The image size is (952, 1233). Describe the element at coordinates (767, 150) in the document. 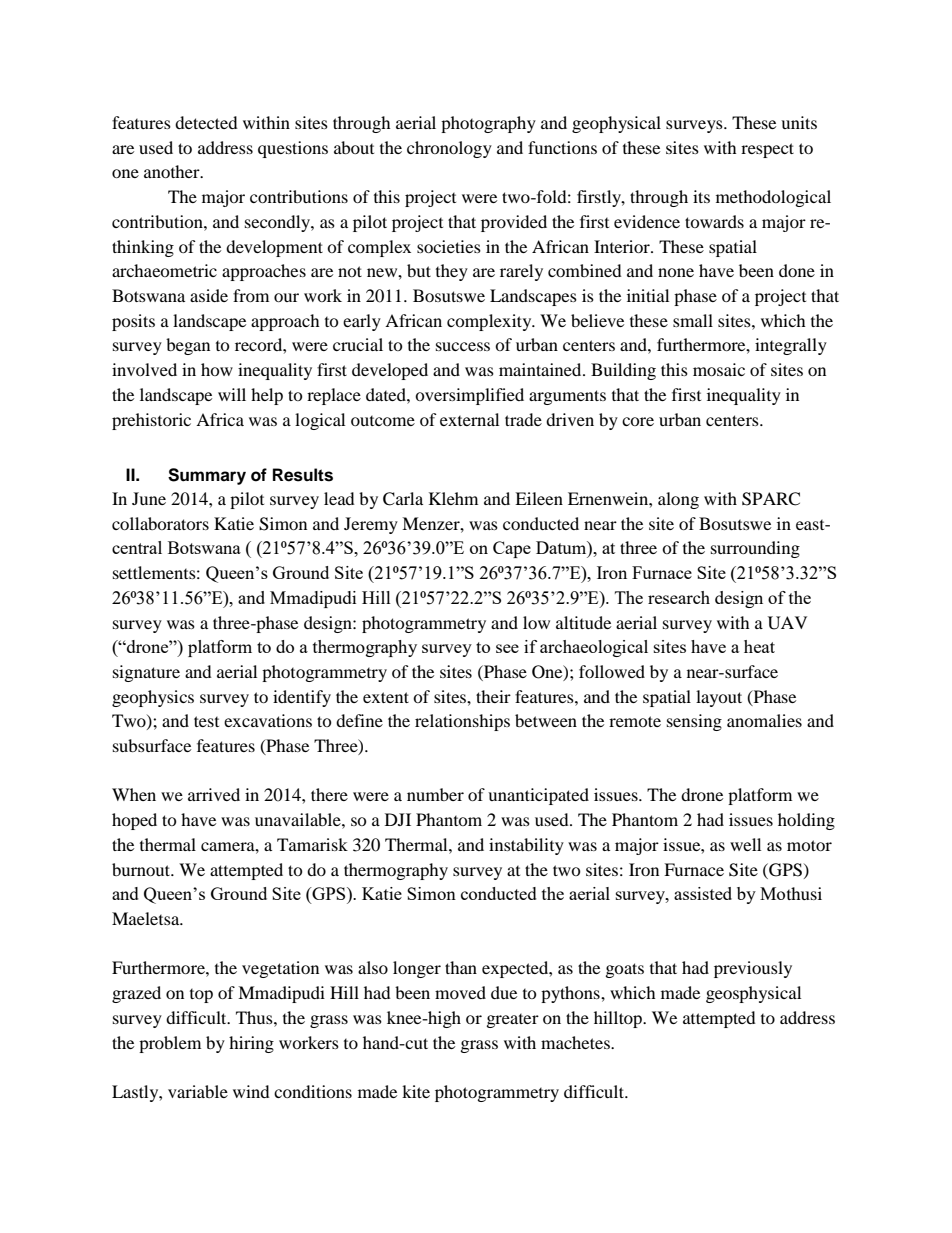

I see `respect` at that location.
